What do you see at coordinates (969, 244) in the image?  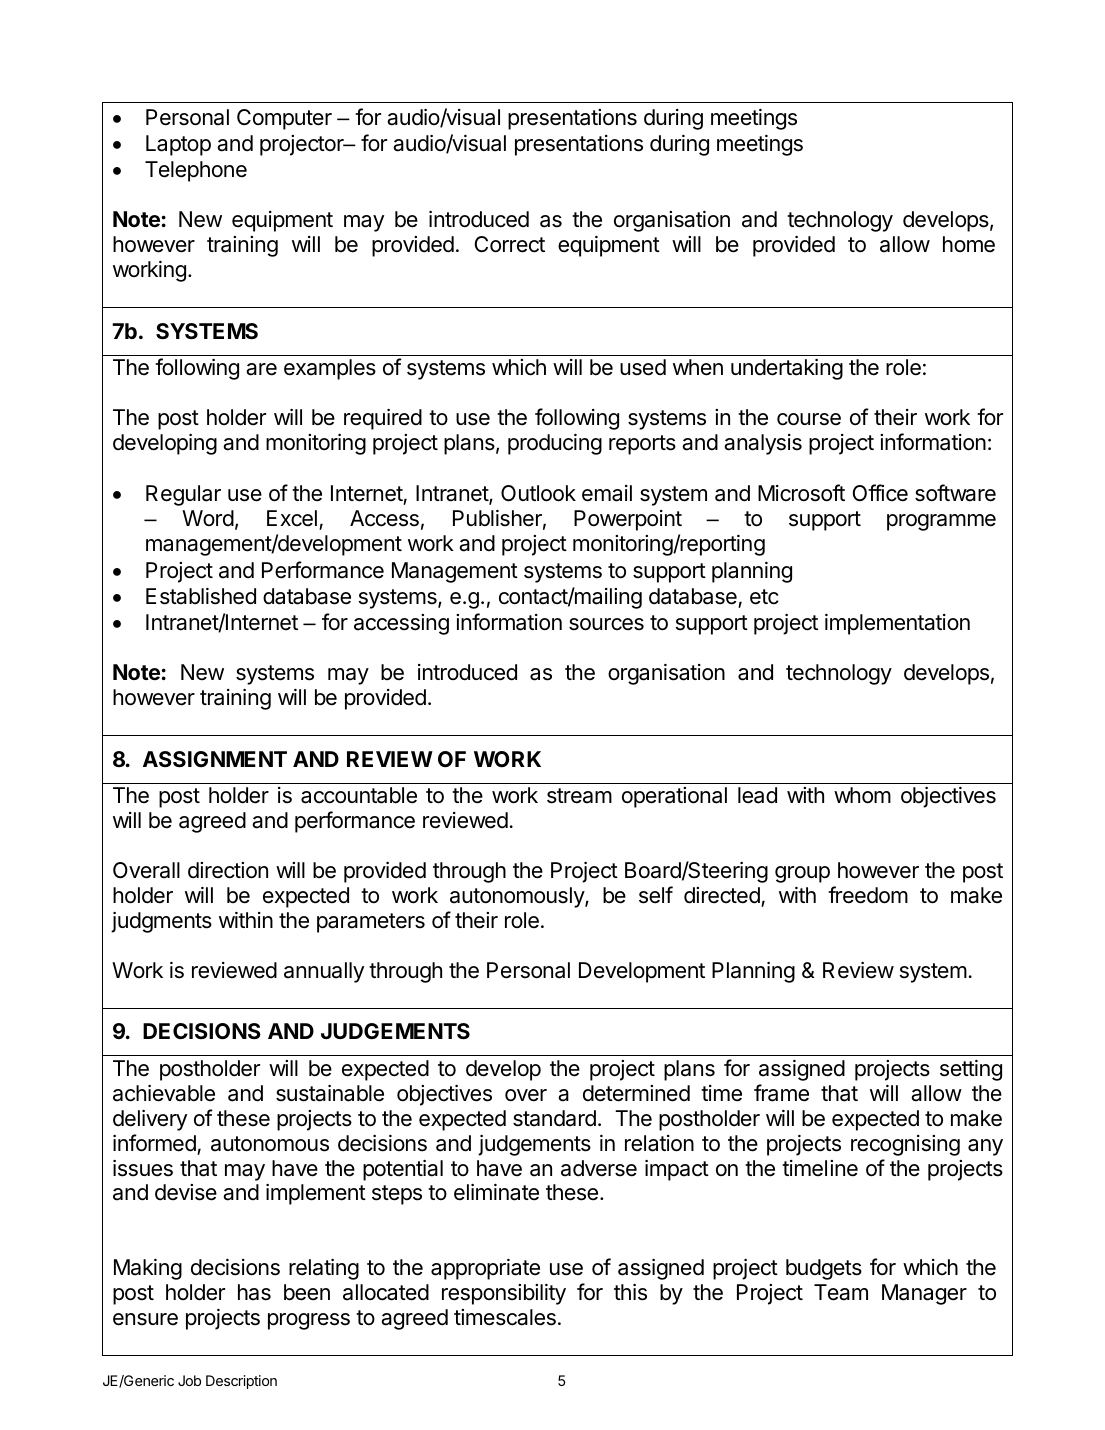 I see `home` at bounding box center [969, 244].
